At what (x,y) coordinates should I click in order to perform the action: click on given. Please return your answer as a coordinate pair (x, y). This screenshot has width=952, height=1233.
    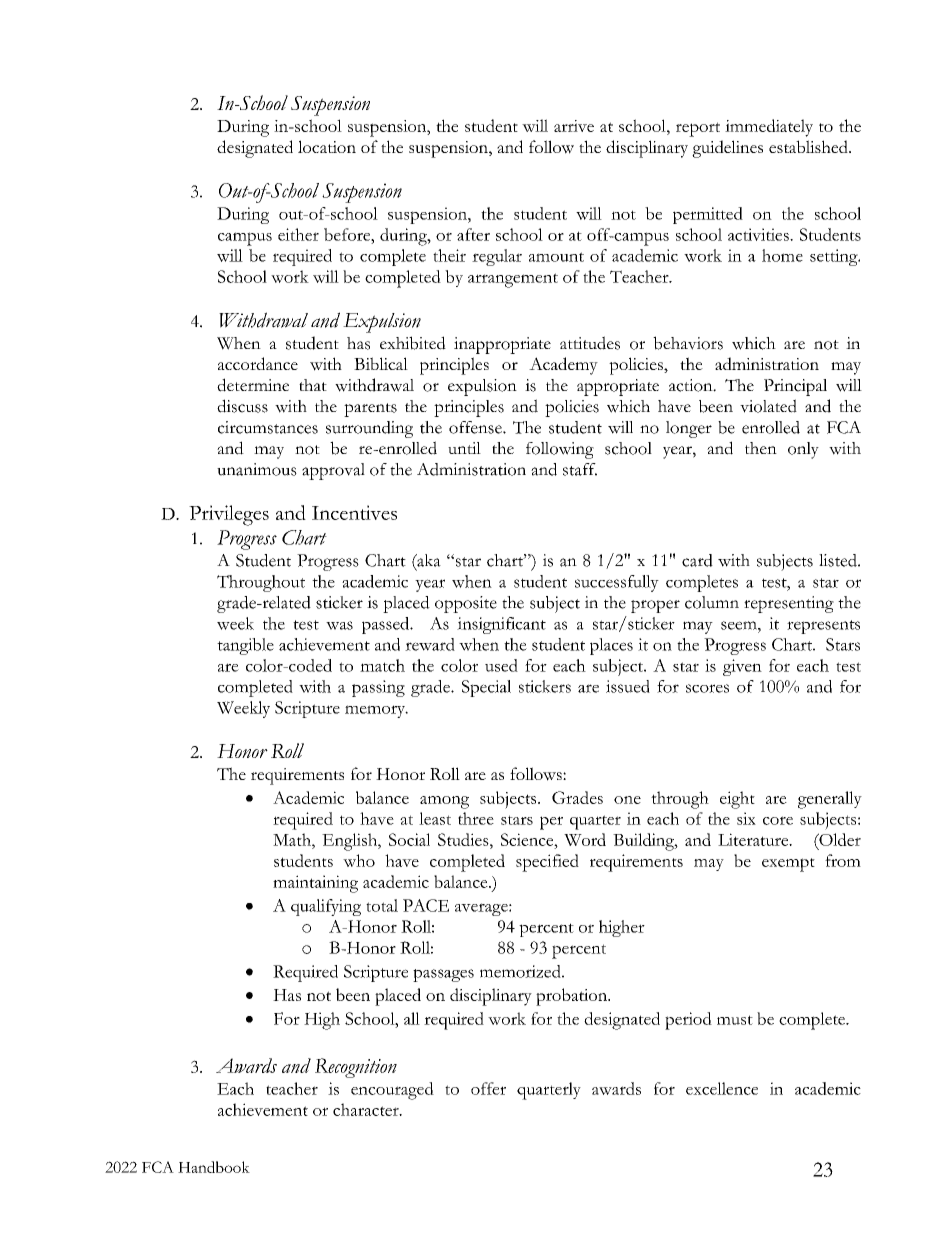
    Looking at the image, I should click on (742, 667).
